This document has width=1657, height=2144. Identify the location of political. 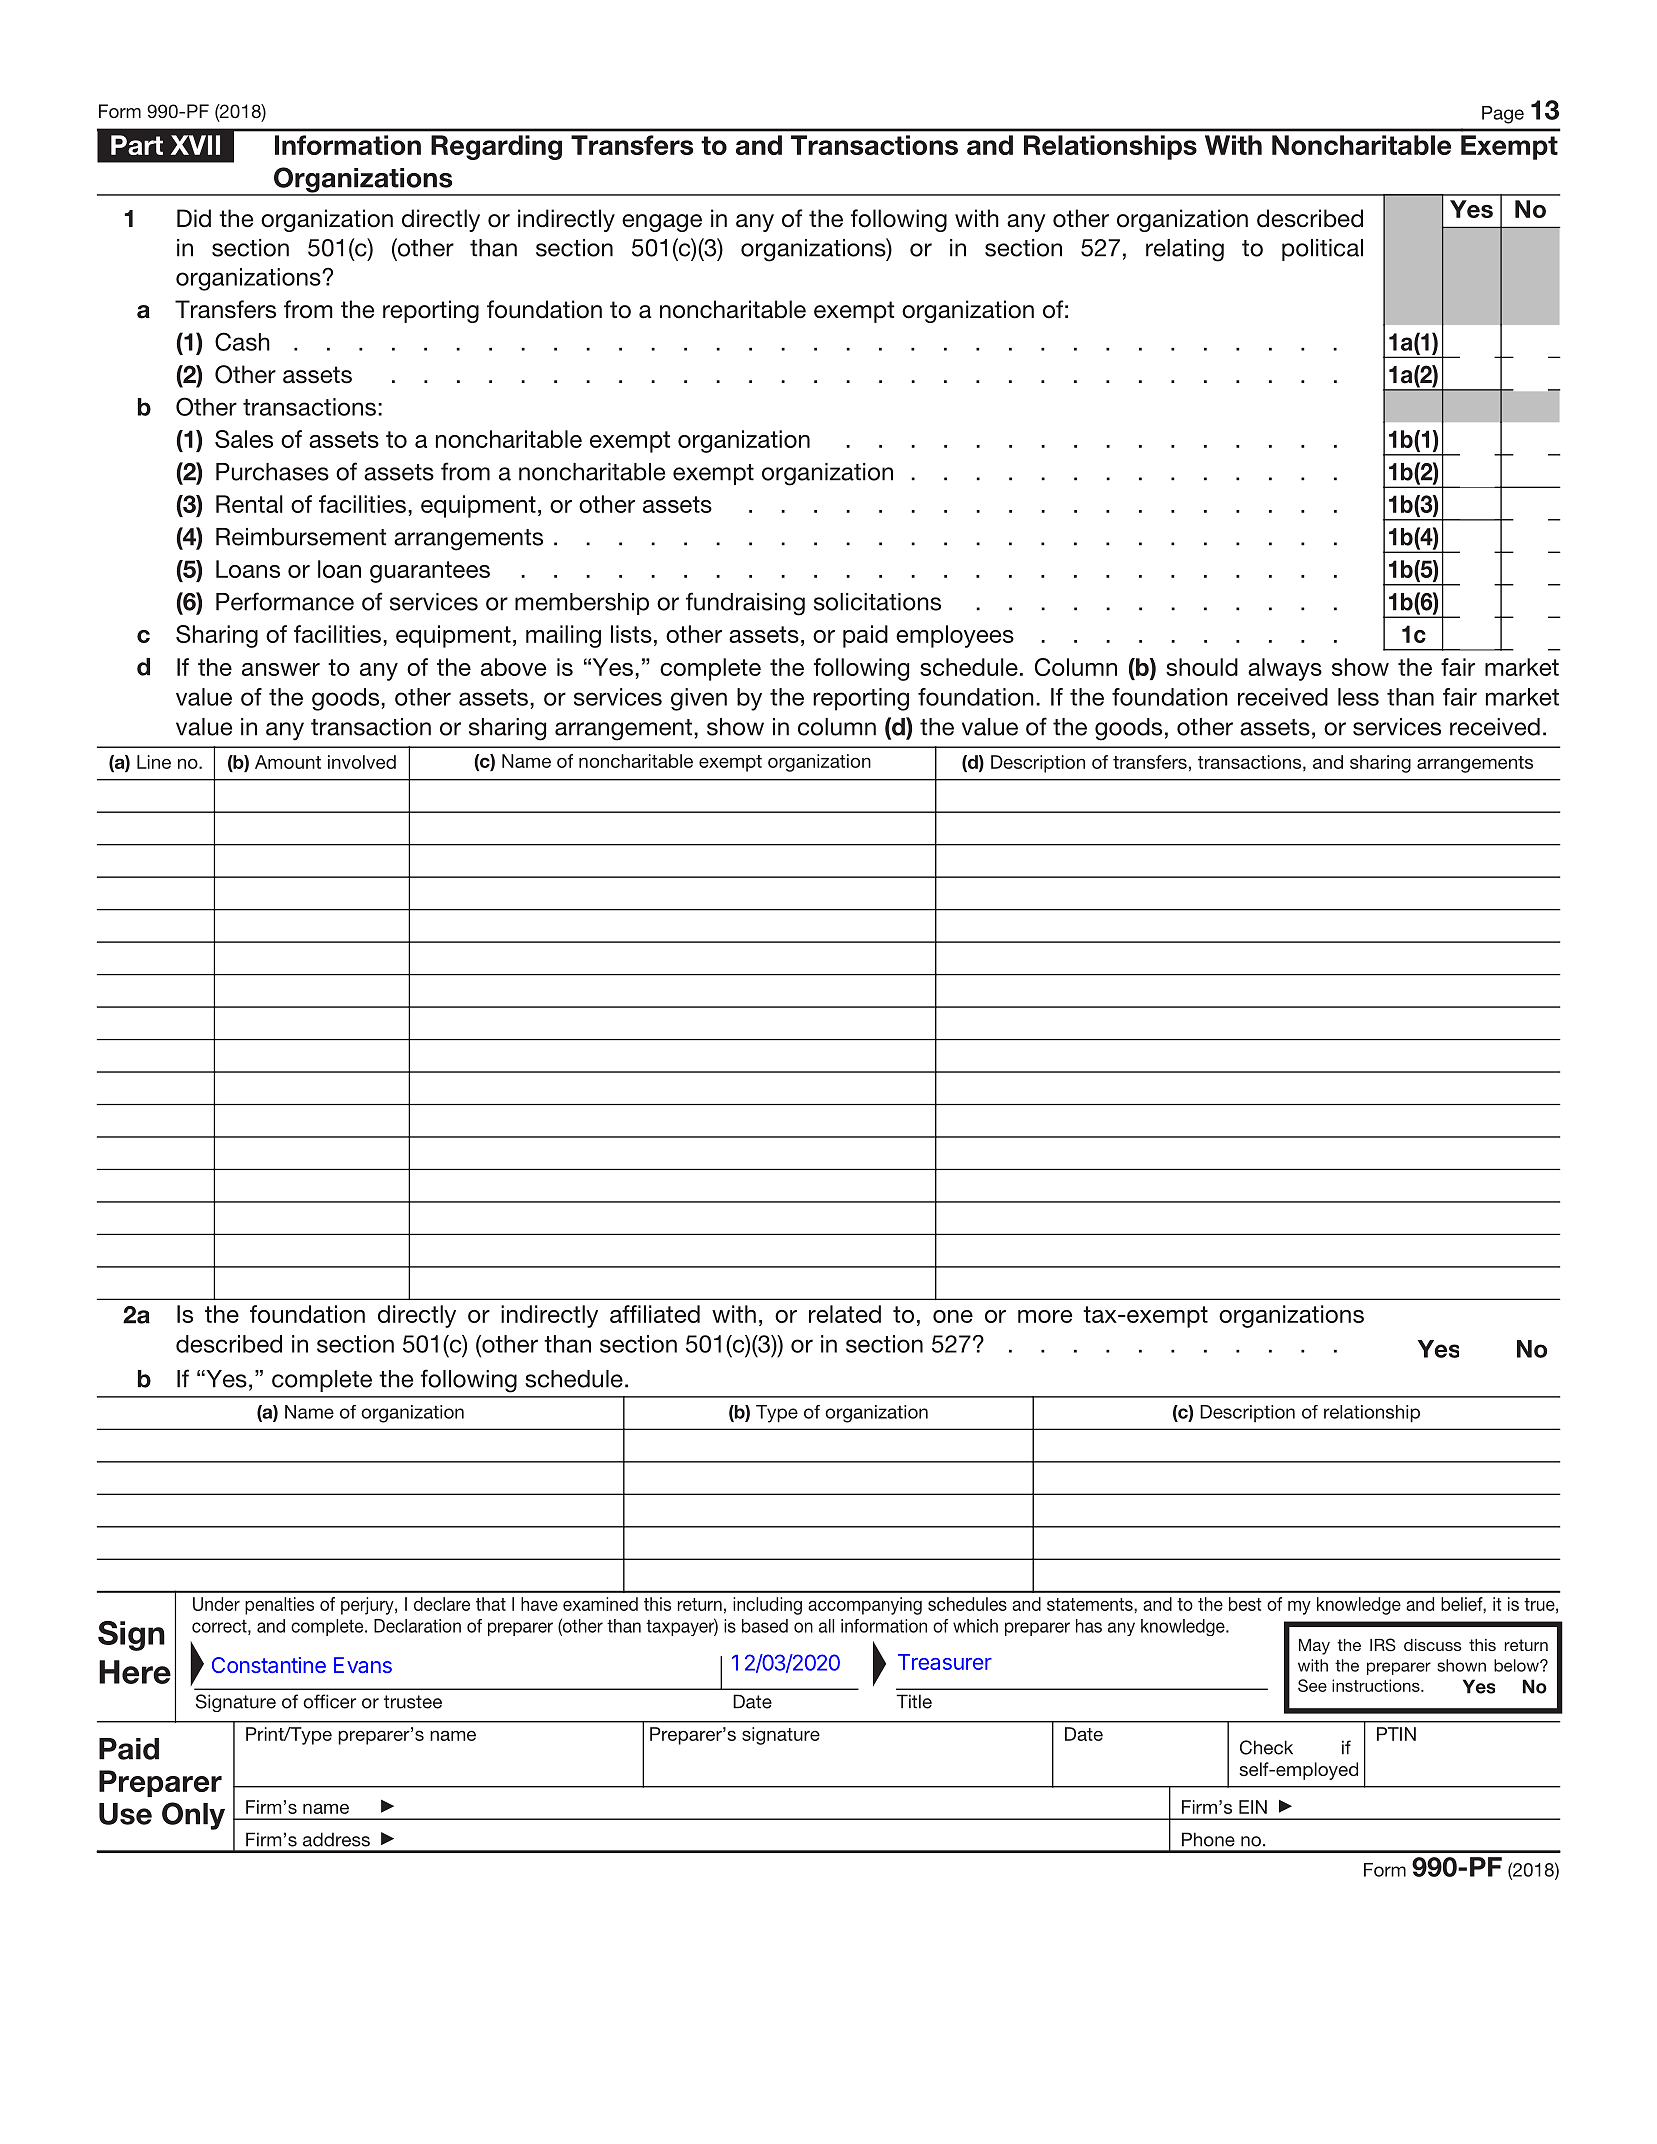
(1322, 250).
